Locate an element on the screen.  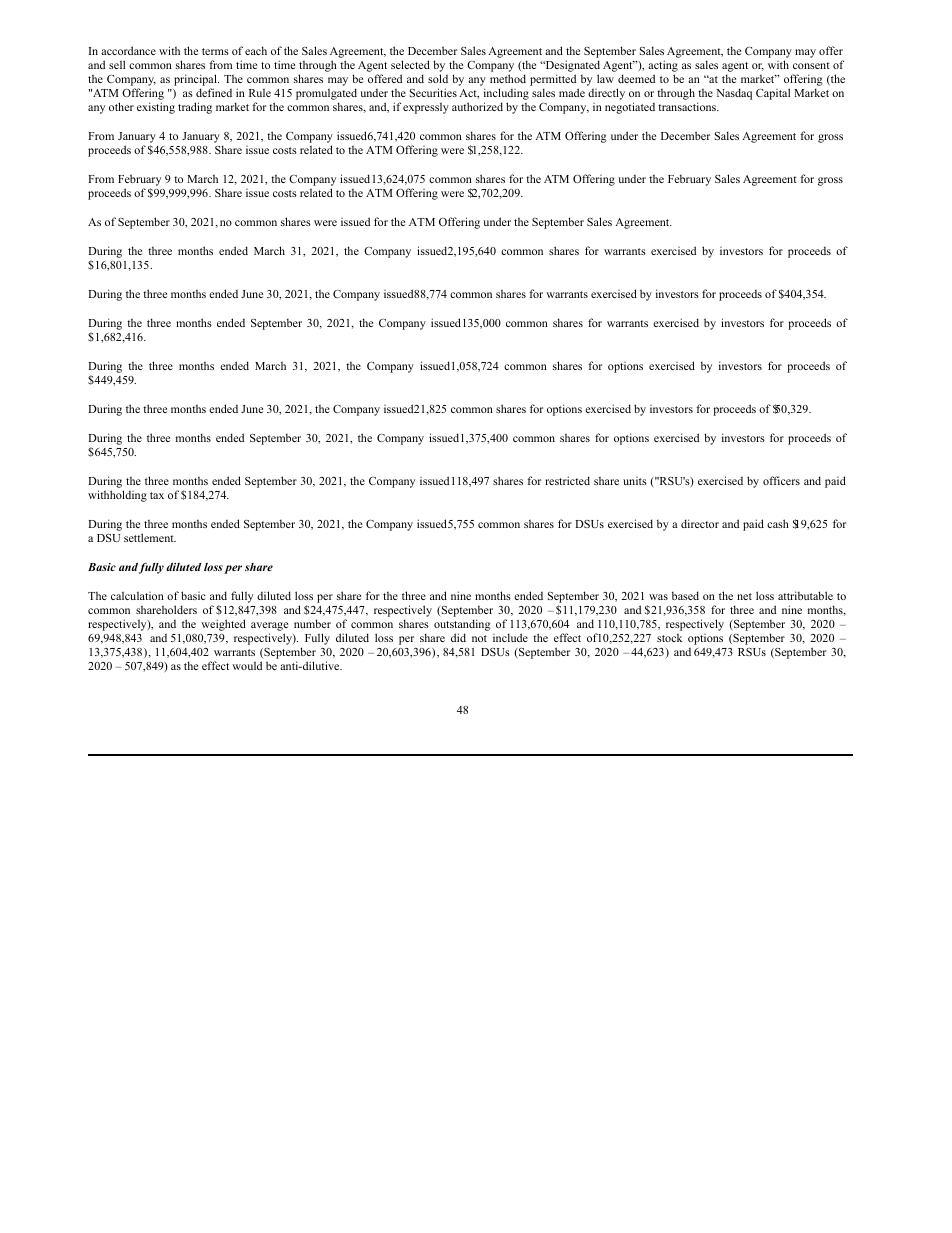
expressly is located at coordinates (426, 108).
